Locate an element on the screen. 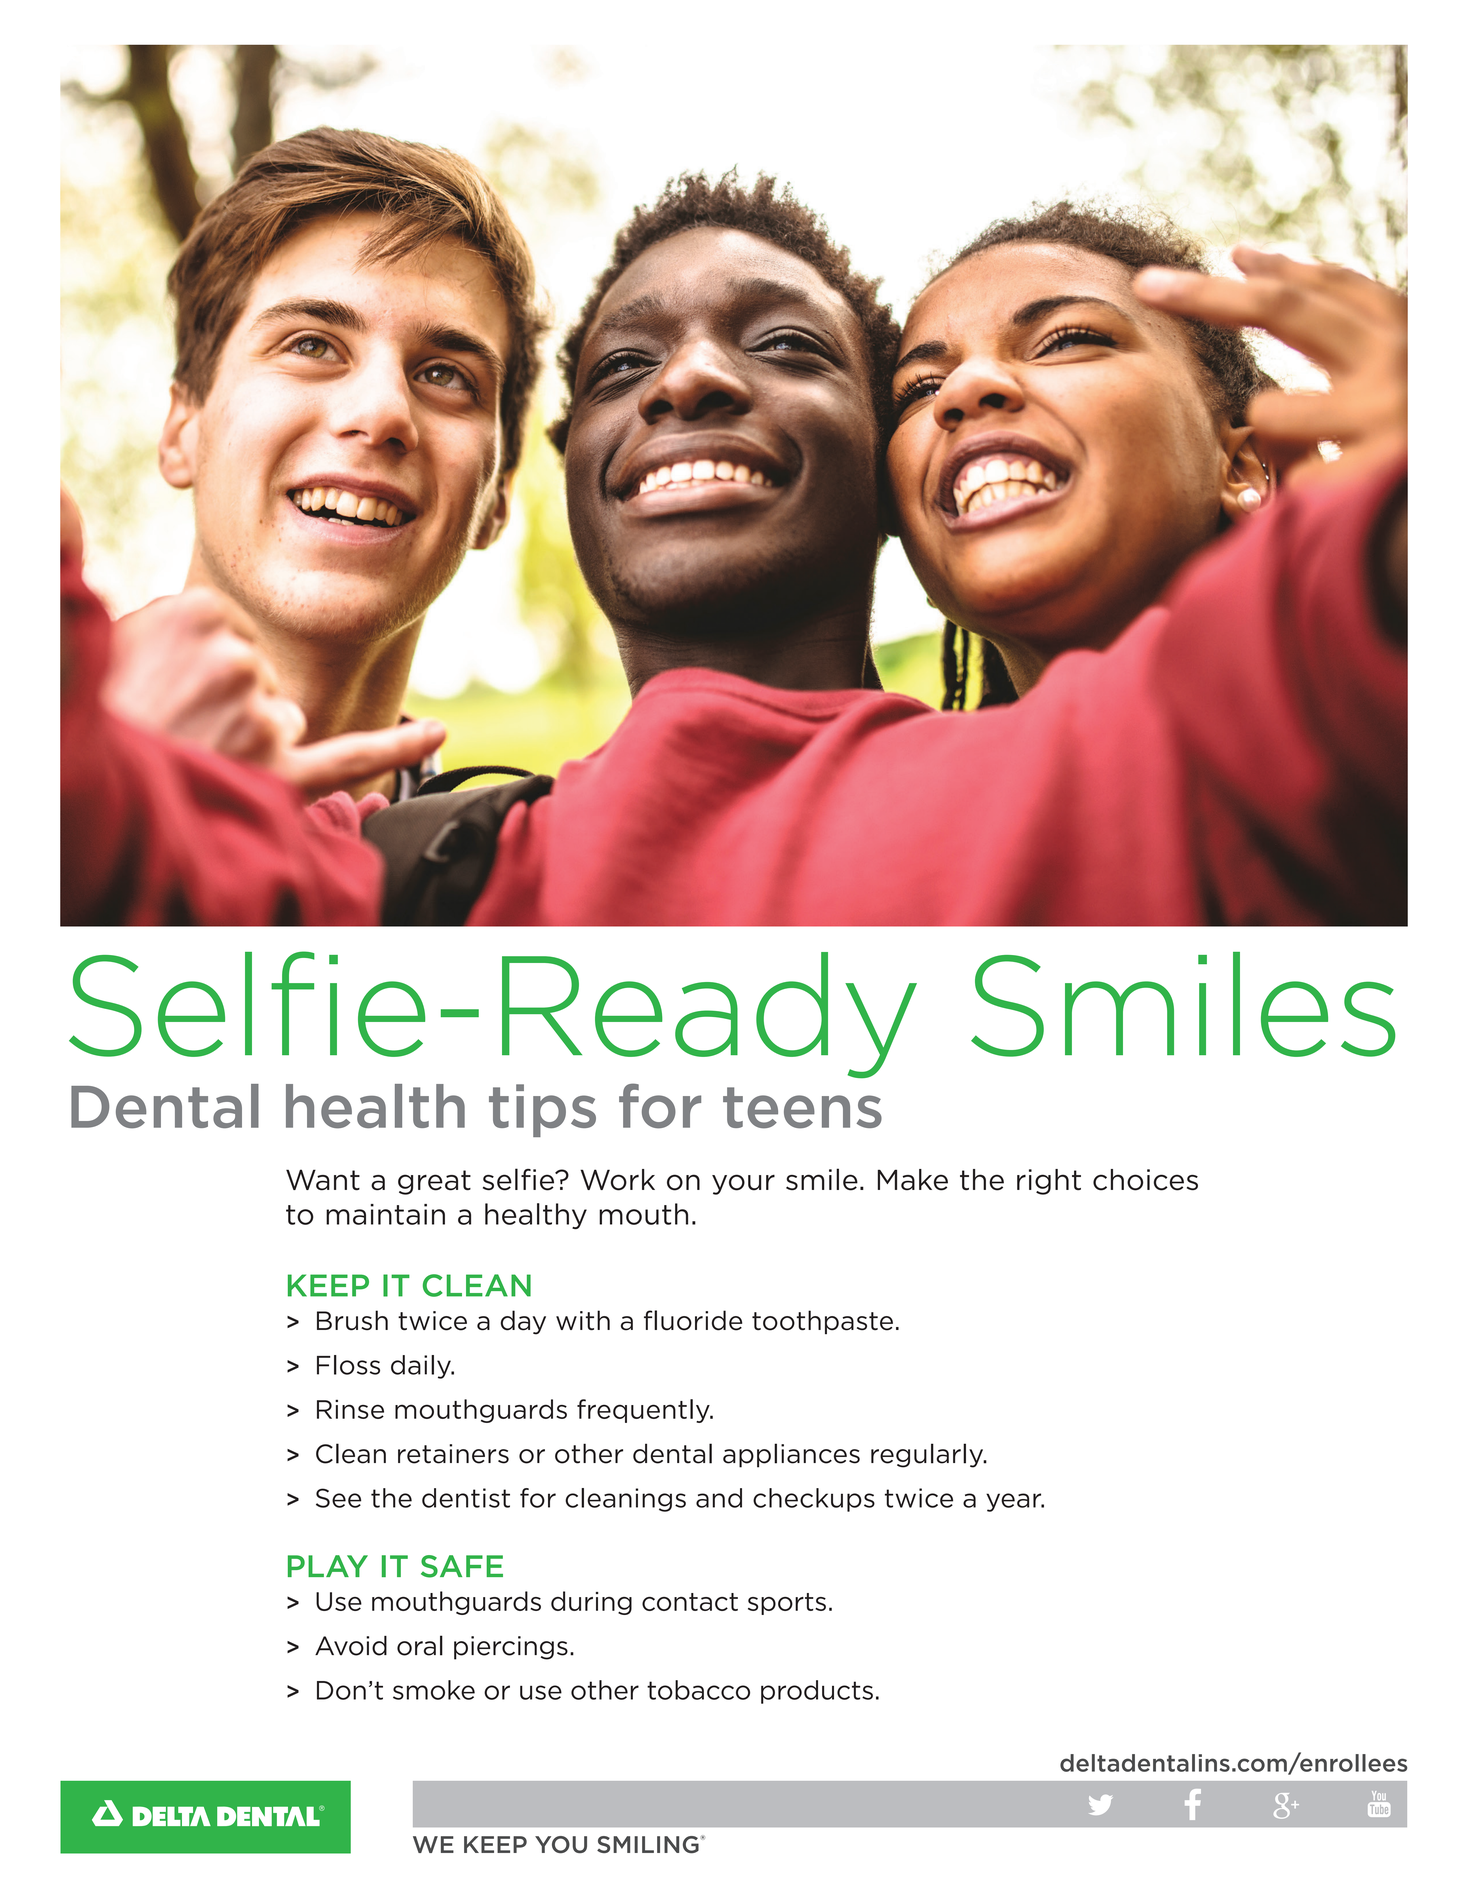  right is located at coordinates (1049, 1182).
